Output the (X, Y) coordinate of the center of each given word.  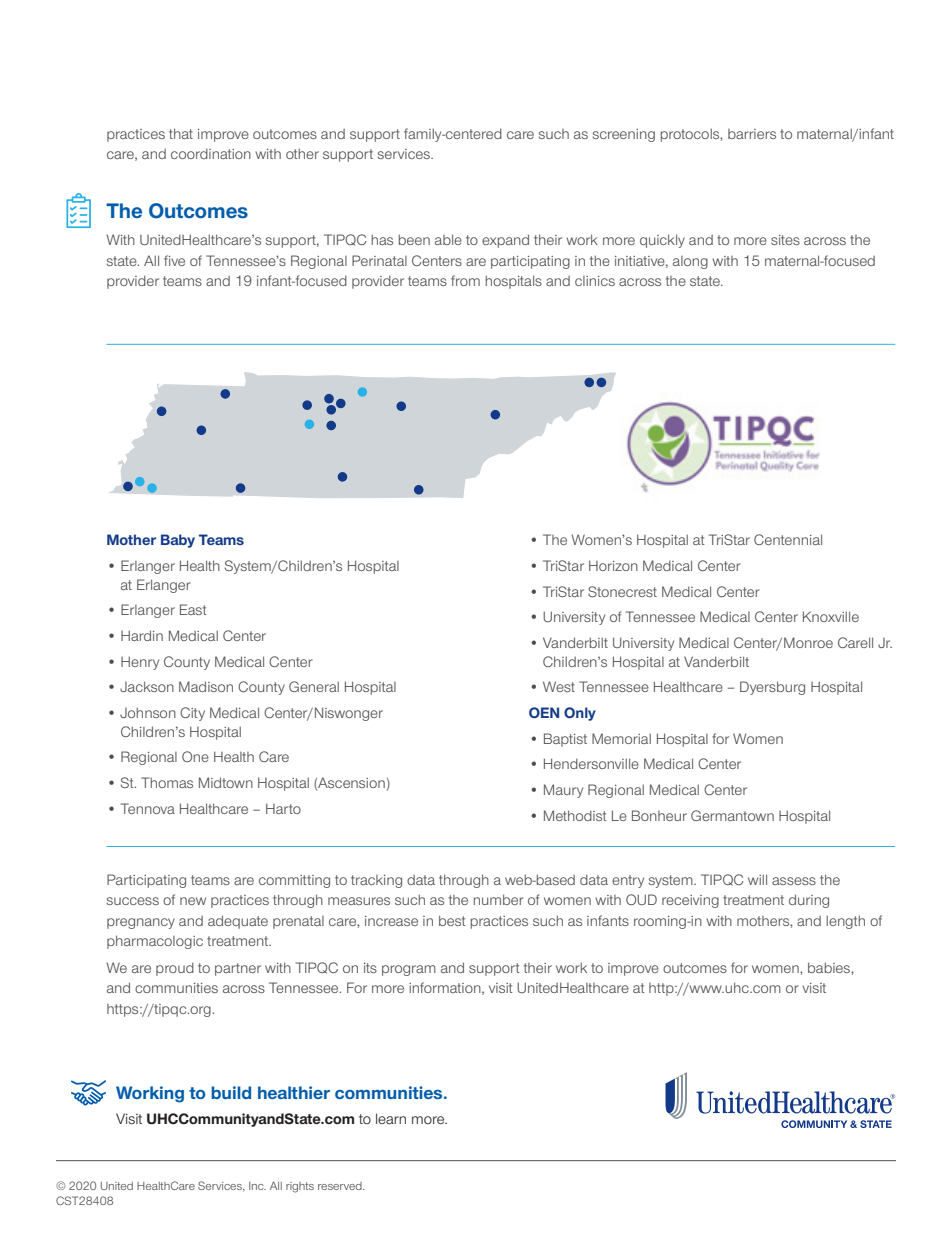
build (231, 1092)
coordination (211, 153)
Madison (206, 686)
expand (505, 241)
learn (391, 1118)
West (559, 686)
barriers (752, 134)
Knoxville (831, 616)
